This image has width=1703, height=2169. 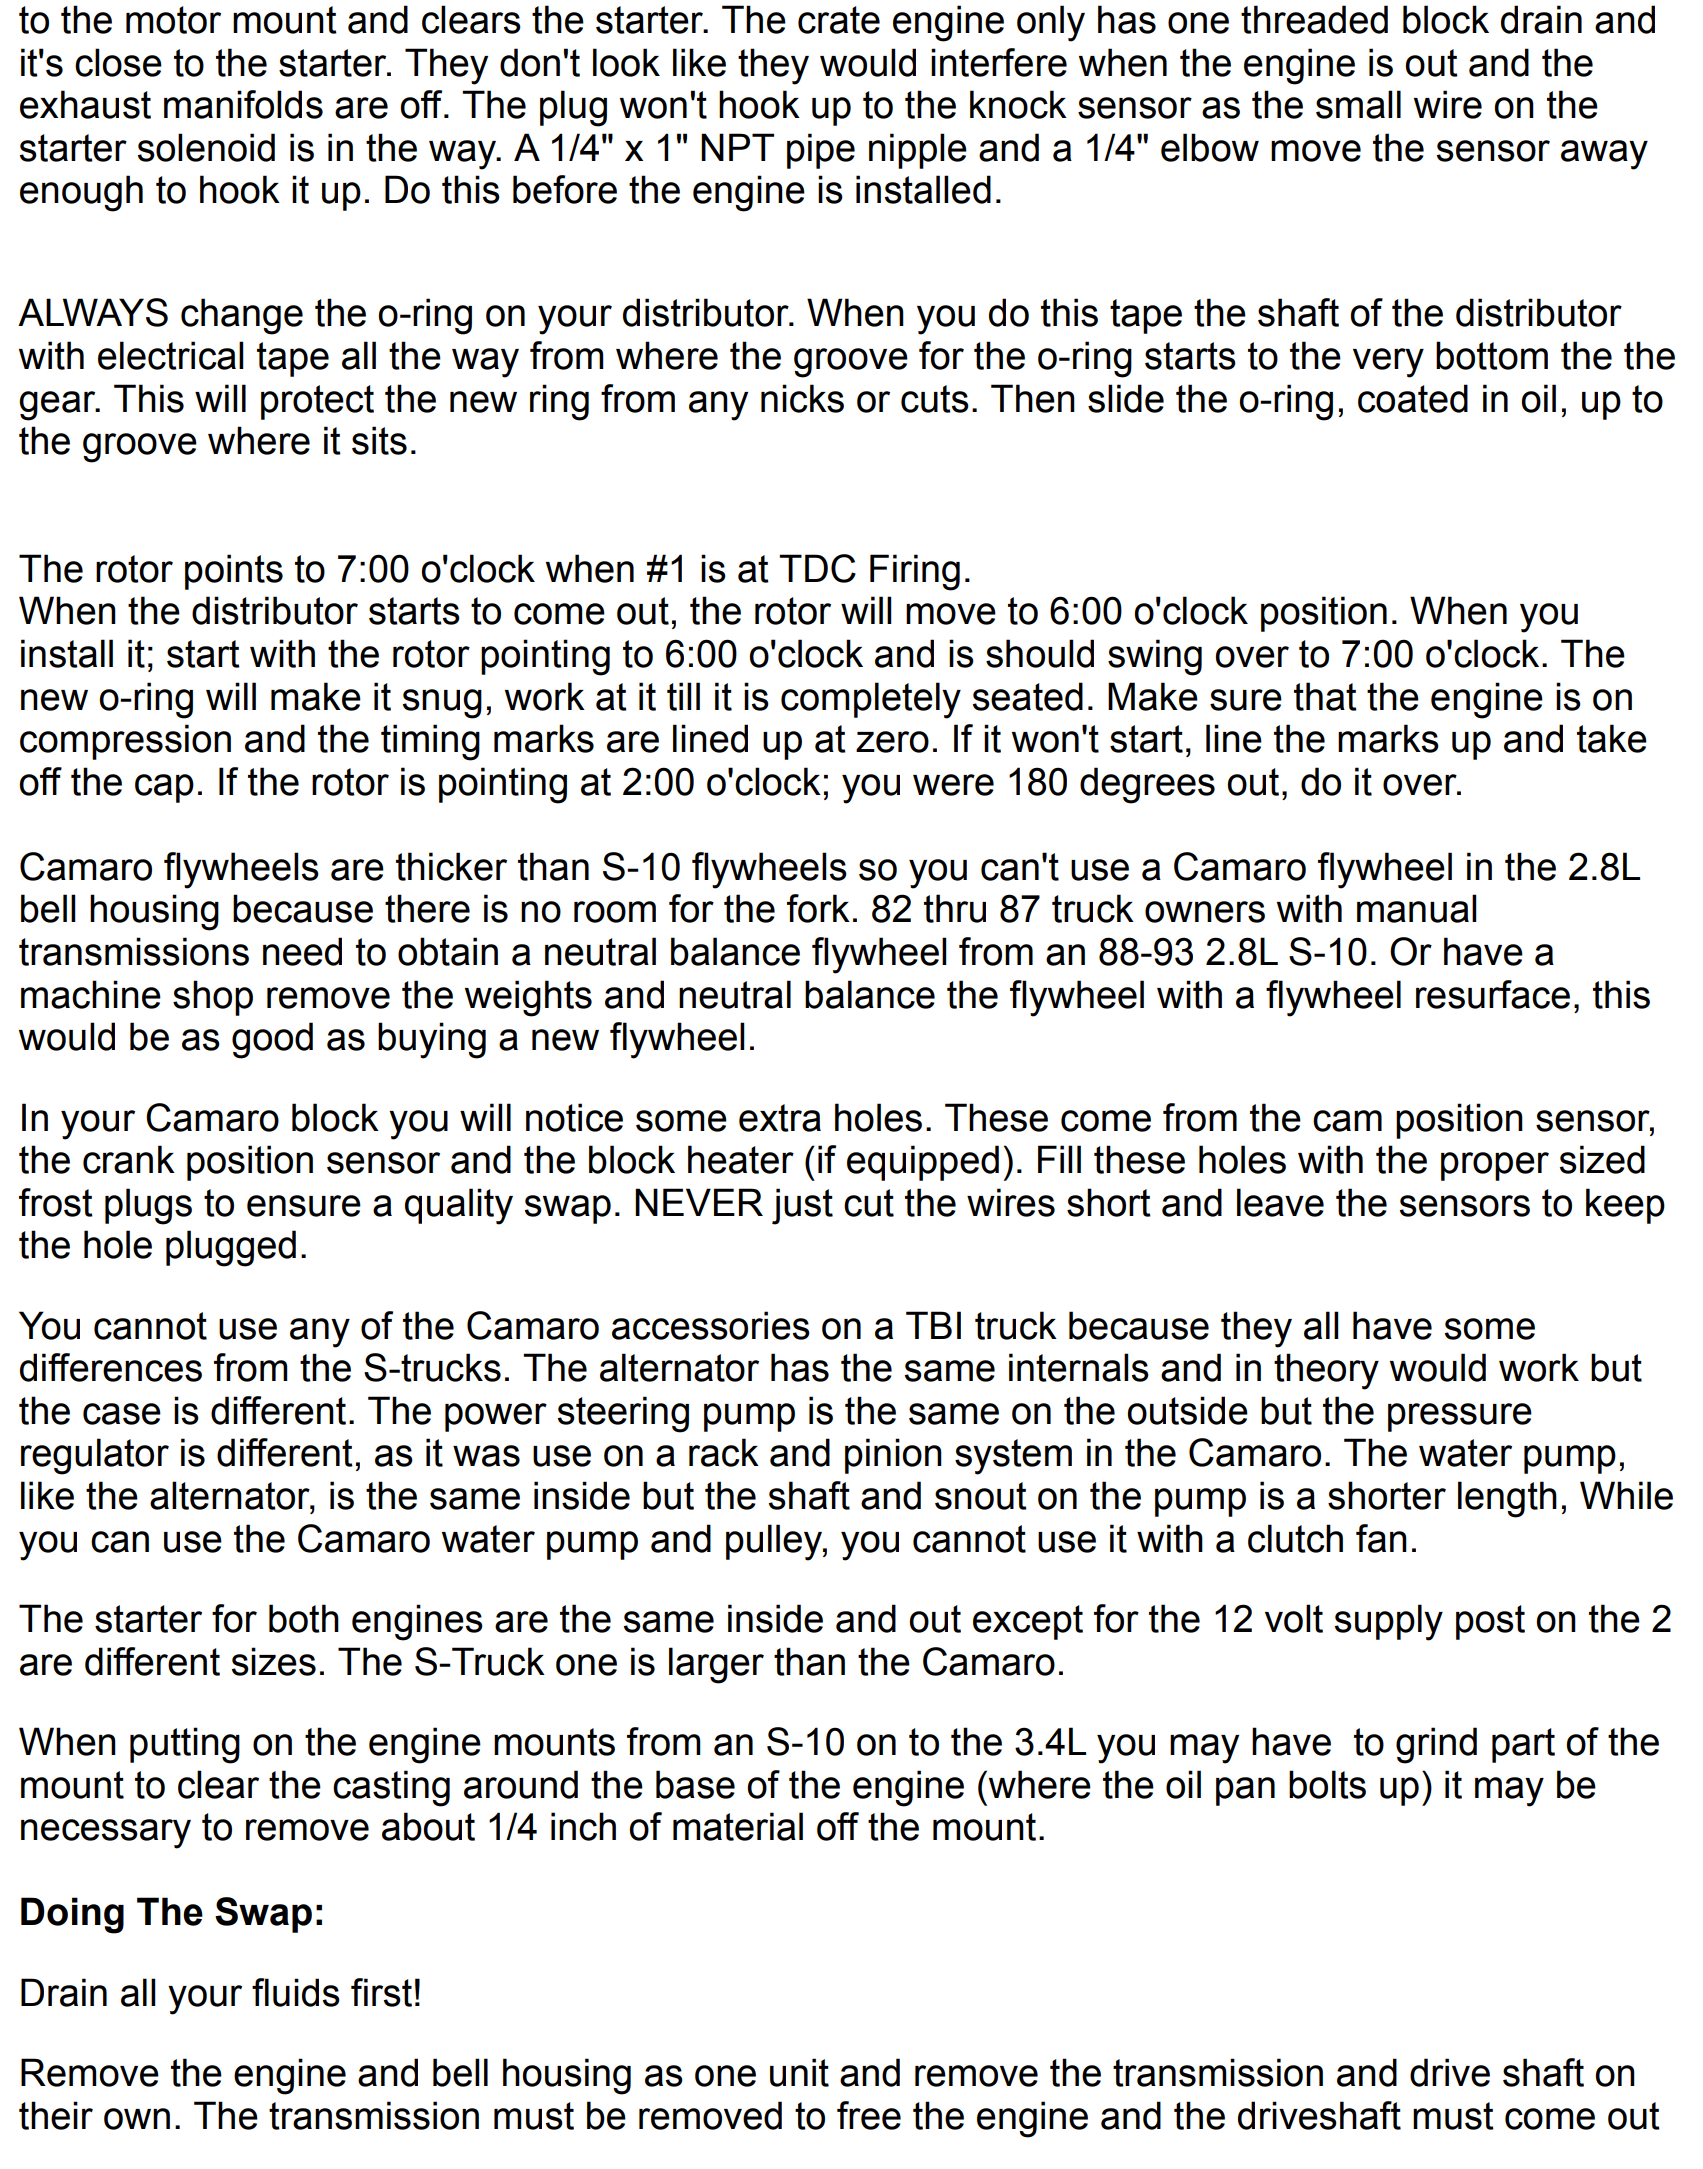 What do you see at coordinates (1381, 1538) in the image?
I see `fan` at bounding box center [1381, 1538].
